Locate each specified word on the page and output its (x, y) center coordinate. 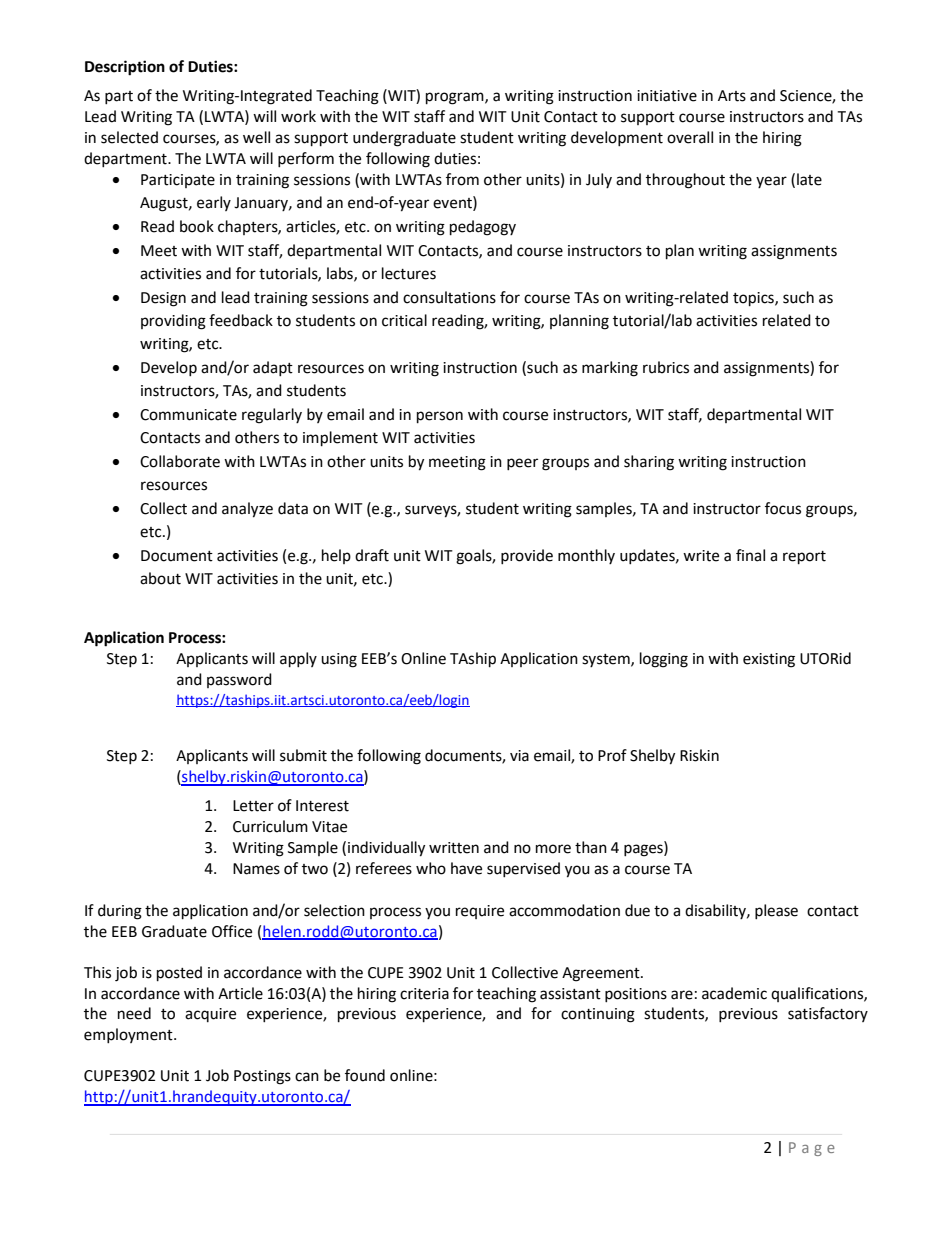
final (750, 555)
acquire (210, 1015)
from (462, 179)
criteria (424, 994)
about (160, 578)
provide (527, 556)
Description (125, 68)
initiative (667, 96)
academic (734, 993)
